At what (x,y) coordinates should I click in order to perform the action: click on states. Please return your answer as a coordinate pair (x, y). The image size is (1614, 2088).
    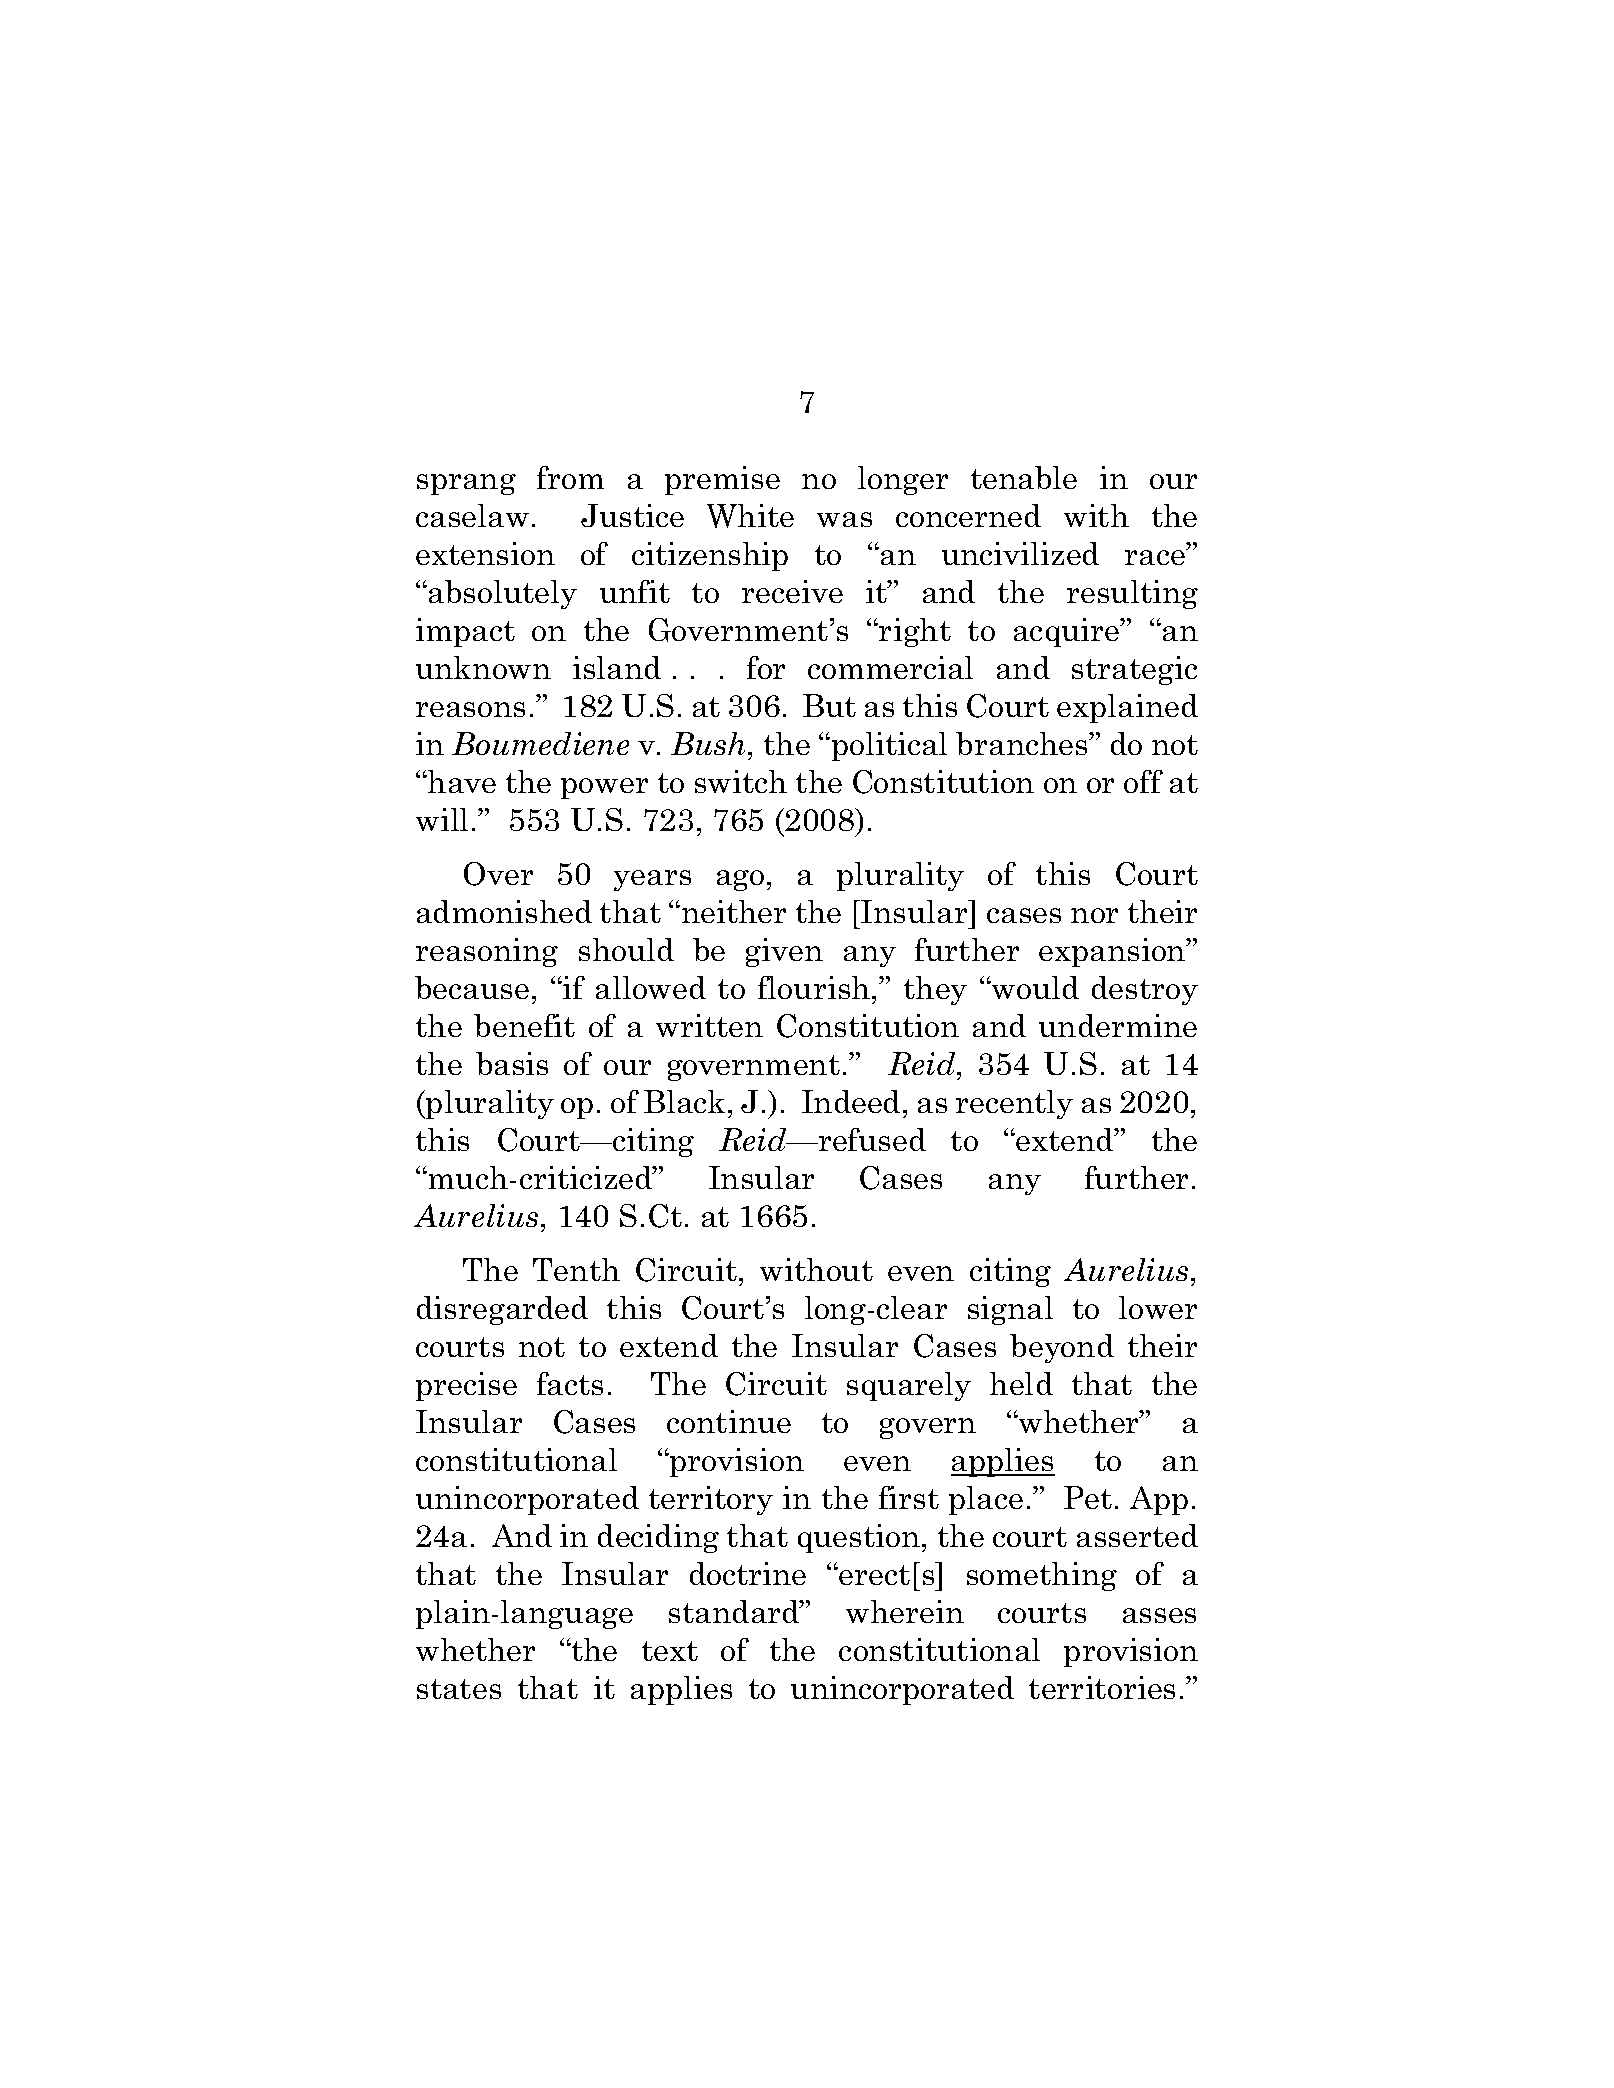
    Looking at the image, I should click on (459, 1689).
